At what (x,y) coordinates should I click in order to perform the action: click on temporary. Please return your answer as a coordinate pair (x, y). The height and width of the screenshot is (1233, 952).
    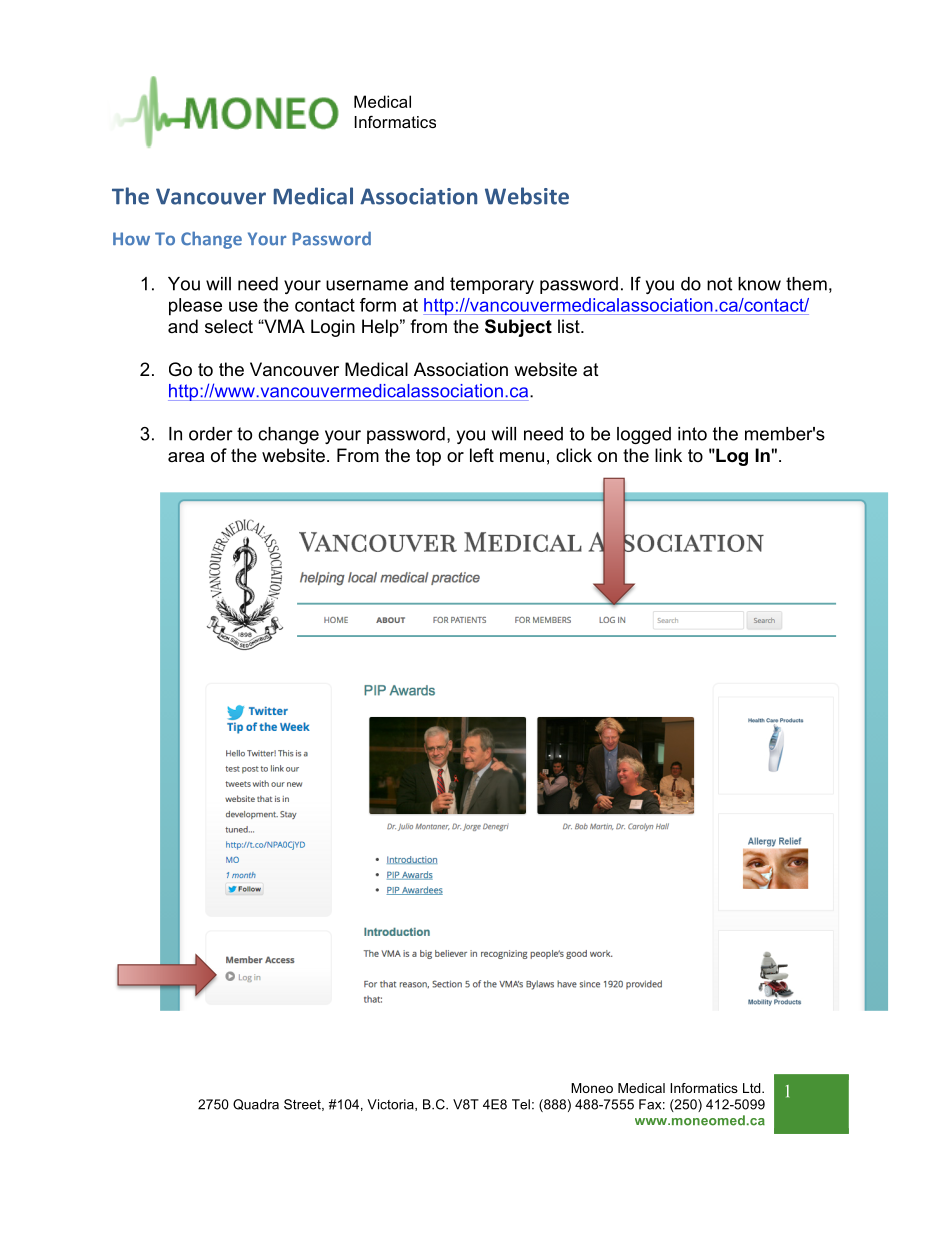
    Looking at the image, I should click on (492, 285).
